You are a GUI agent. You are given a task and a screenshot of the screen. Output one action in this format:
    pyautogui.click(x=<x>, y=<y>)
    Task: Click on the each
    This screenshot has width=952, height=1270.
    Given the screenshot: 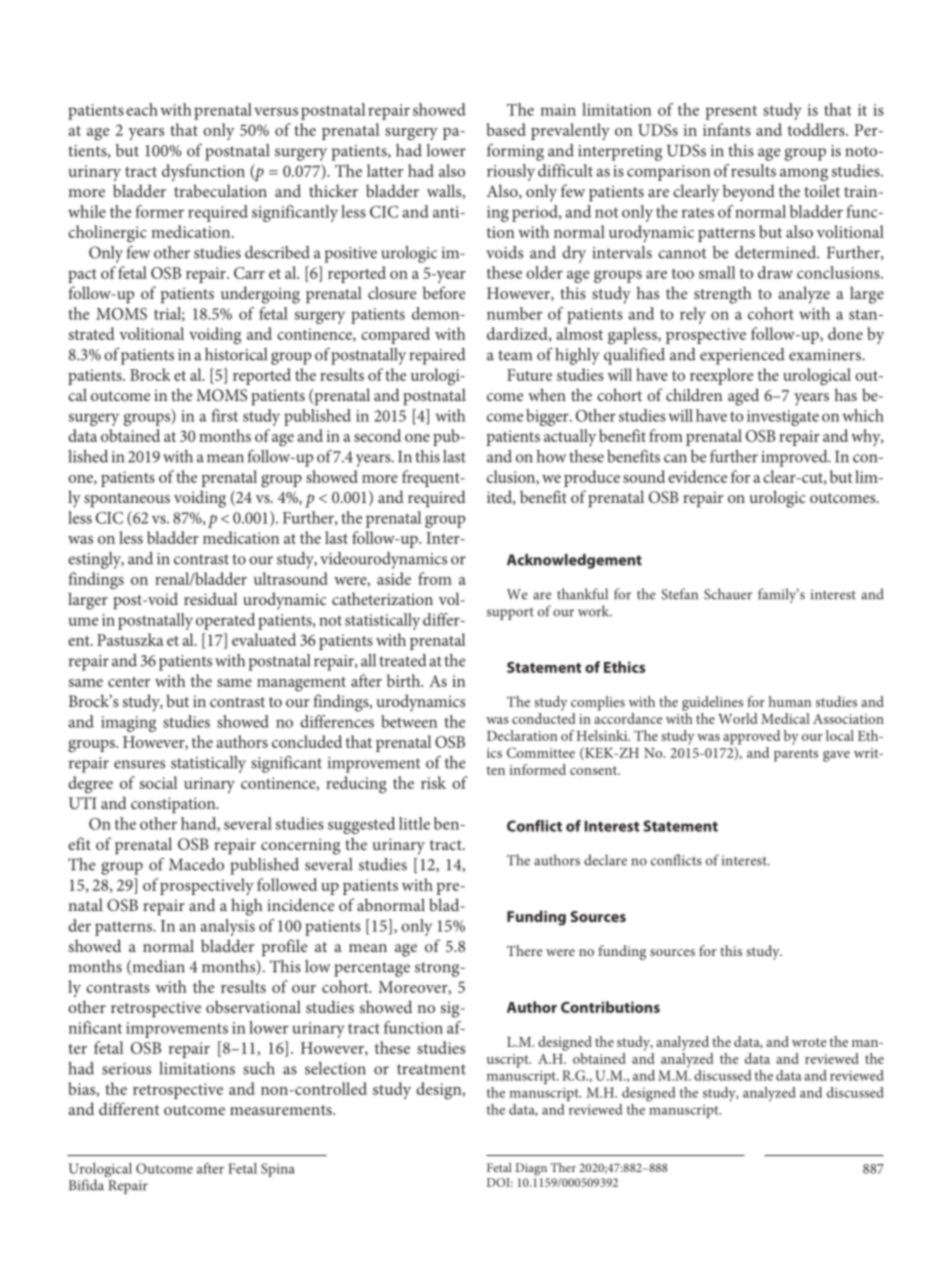 What is the action you would take?
    pyautogui.click(x=142, y=109)
